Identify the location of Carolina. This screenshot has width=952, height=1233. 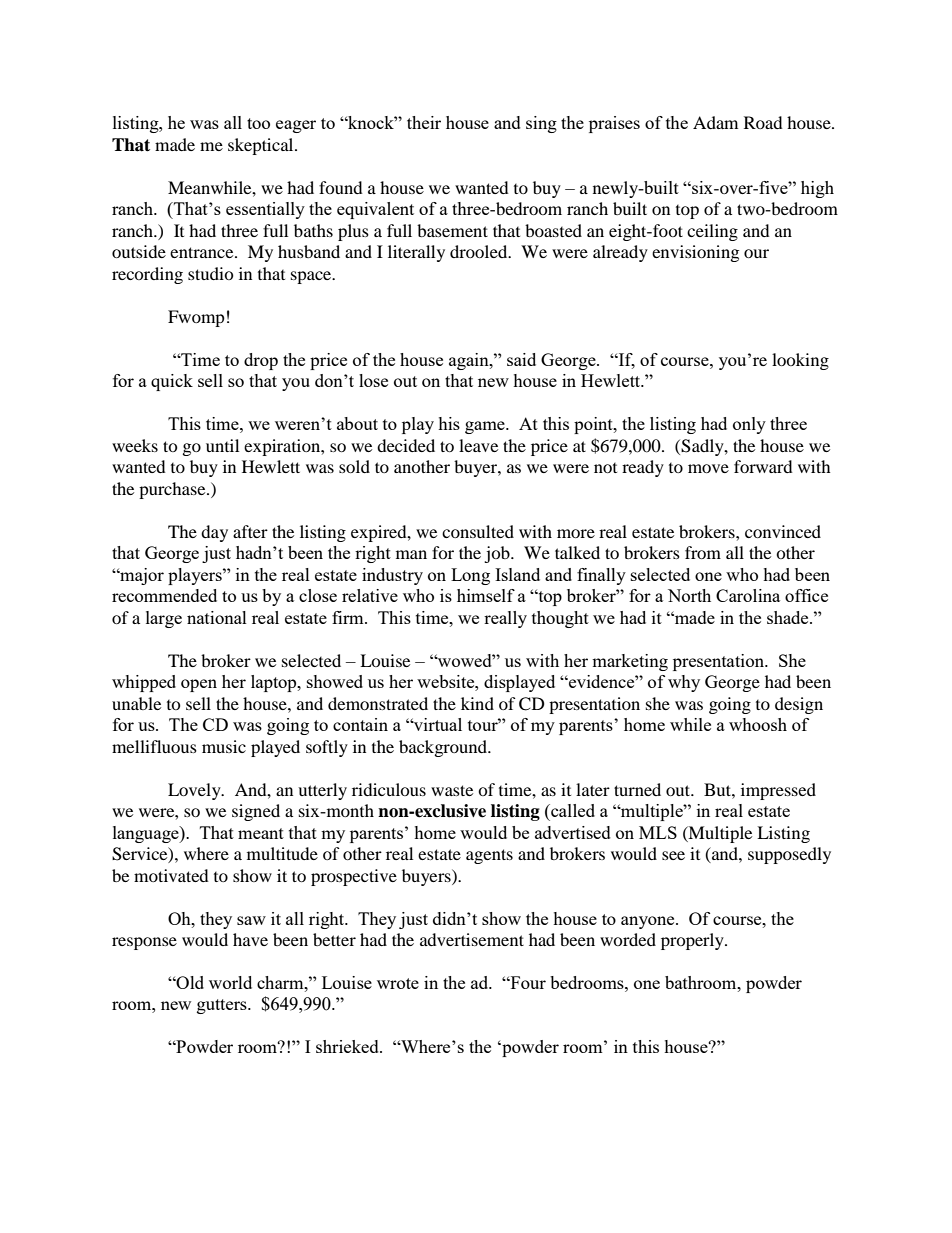
(748, 595).
